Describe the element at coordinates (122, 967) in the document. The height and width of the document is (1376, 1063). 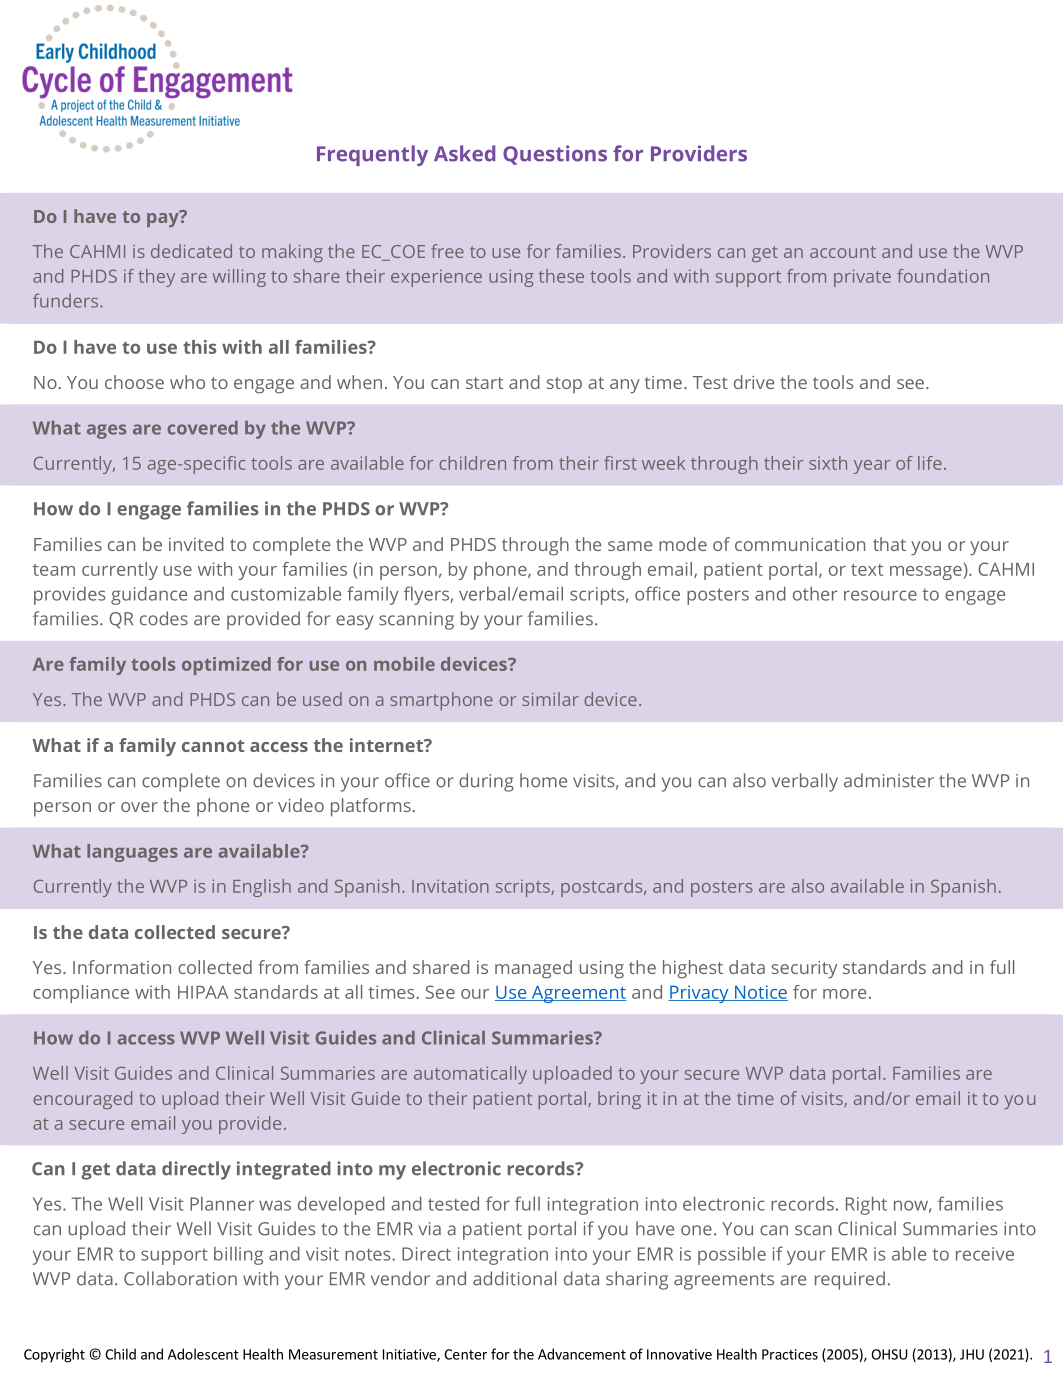
I see `Information` at that location.
